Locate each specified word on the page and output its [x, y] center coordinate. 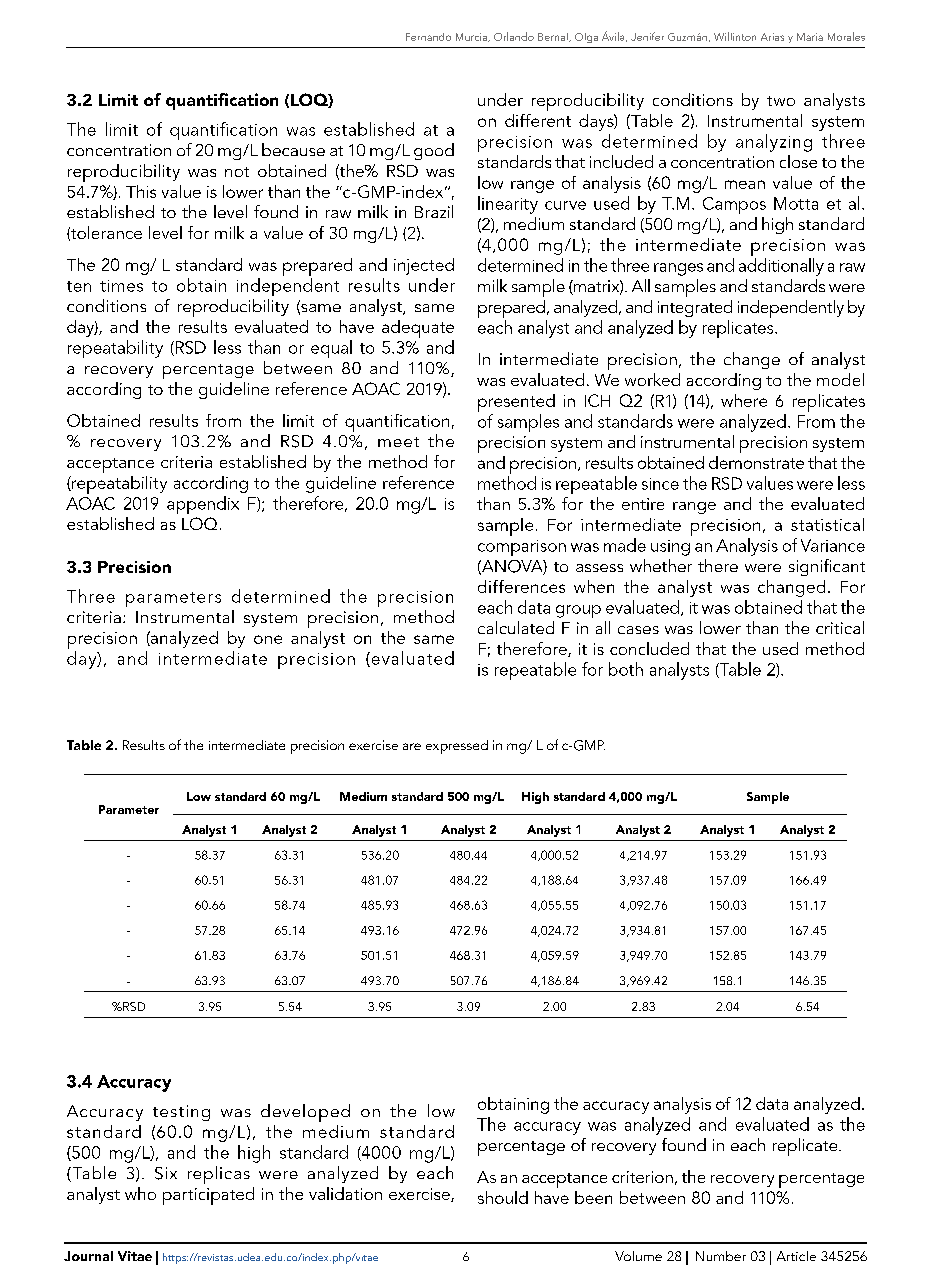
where [744, 400]
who [140, 1193]
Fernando [428, 37]
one [268, 639]
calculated [516, 627]
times [121, 286]
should [503, 1197]
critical [840, 627]
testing [181, 1113]
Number [721, 1256]
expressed [457, 747]
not [237, 172]
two [781, 101]
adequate [418, 329]
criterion [642, 1177]
